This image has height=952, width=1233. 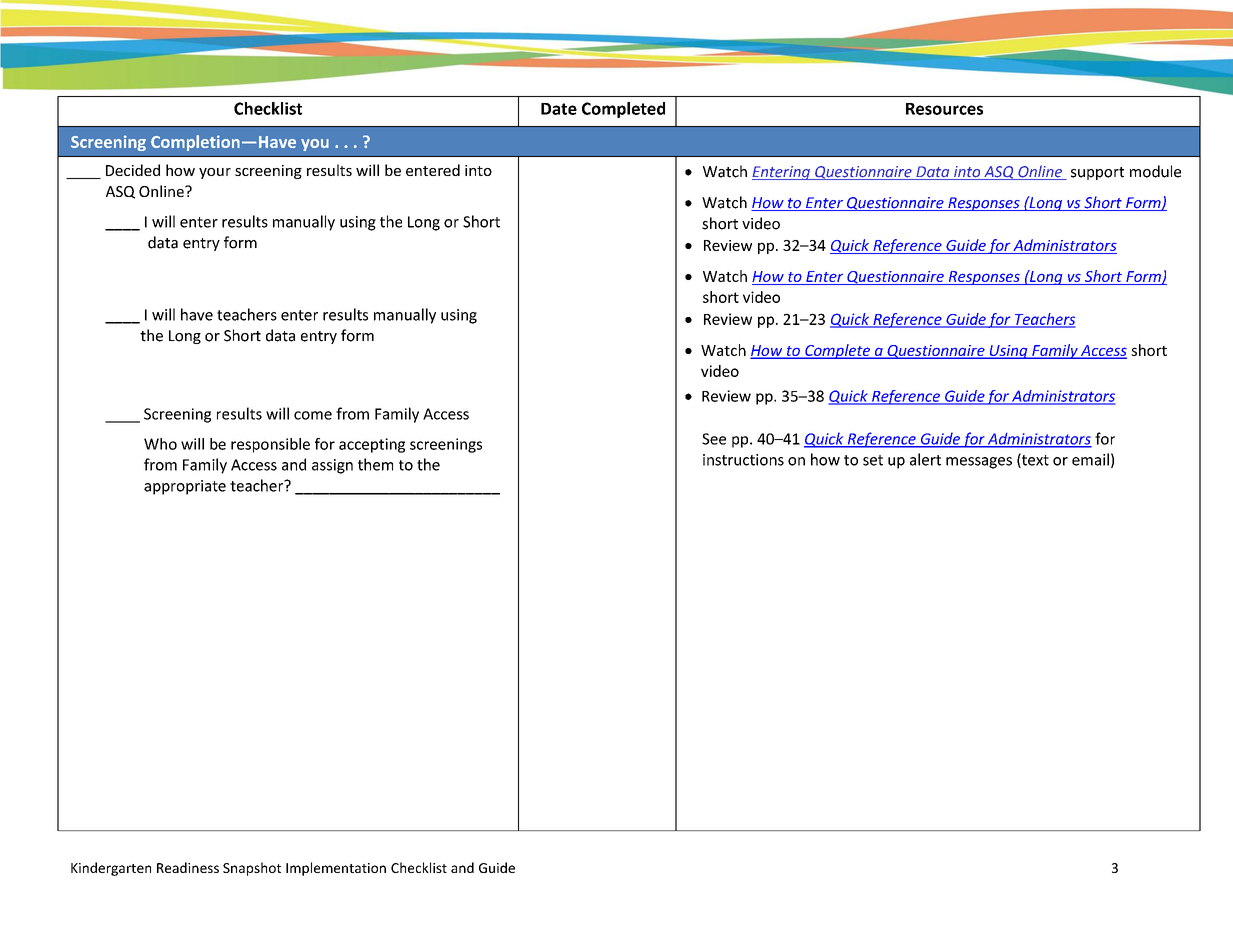 I want to click on See, so click(x=714, y=439).
